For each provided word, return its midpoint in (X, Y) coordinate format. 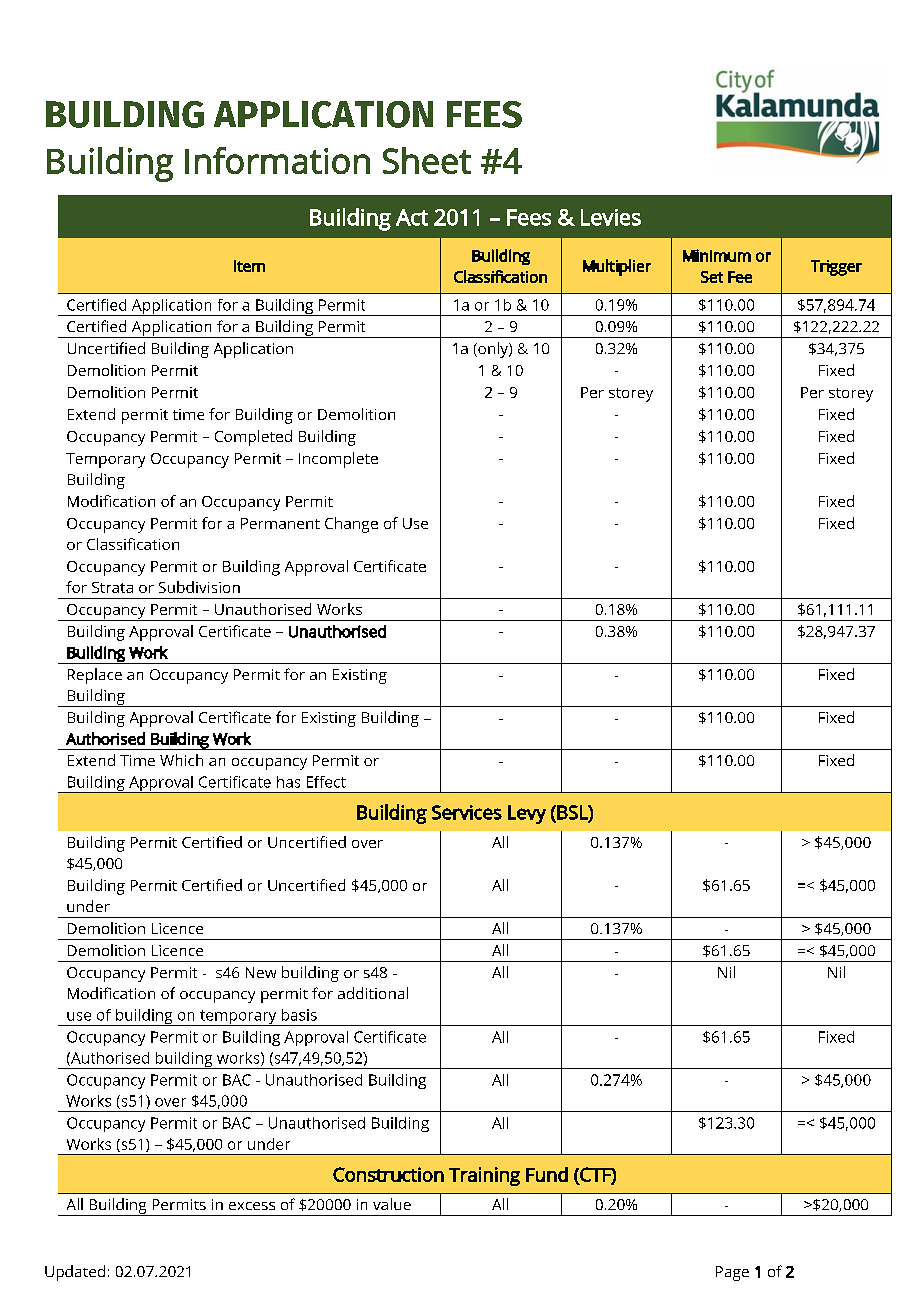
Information (277, 160)
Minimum (717, 255)
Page (732, 1273)
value (392, 1204)
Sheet (427, 160)
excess (252, 1206)
